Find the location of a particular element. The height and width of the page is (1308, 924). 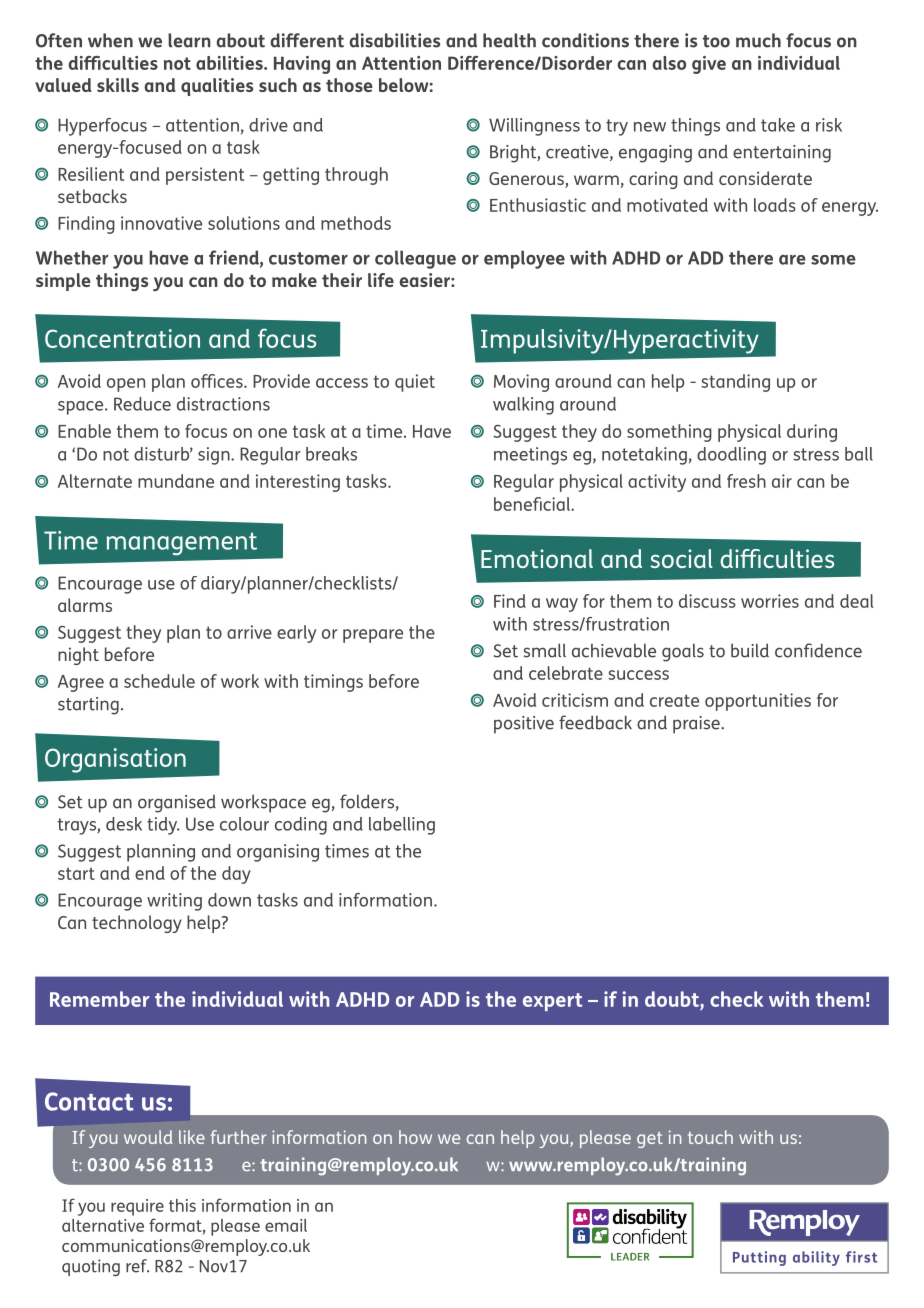

meetings is located at coordinates (530, 456).
